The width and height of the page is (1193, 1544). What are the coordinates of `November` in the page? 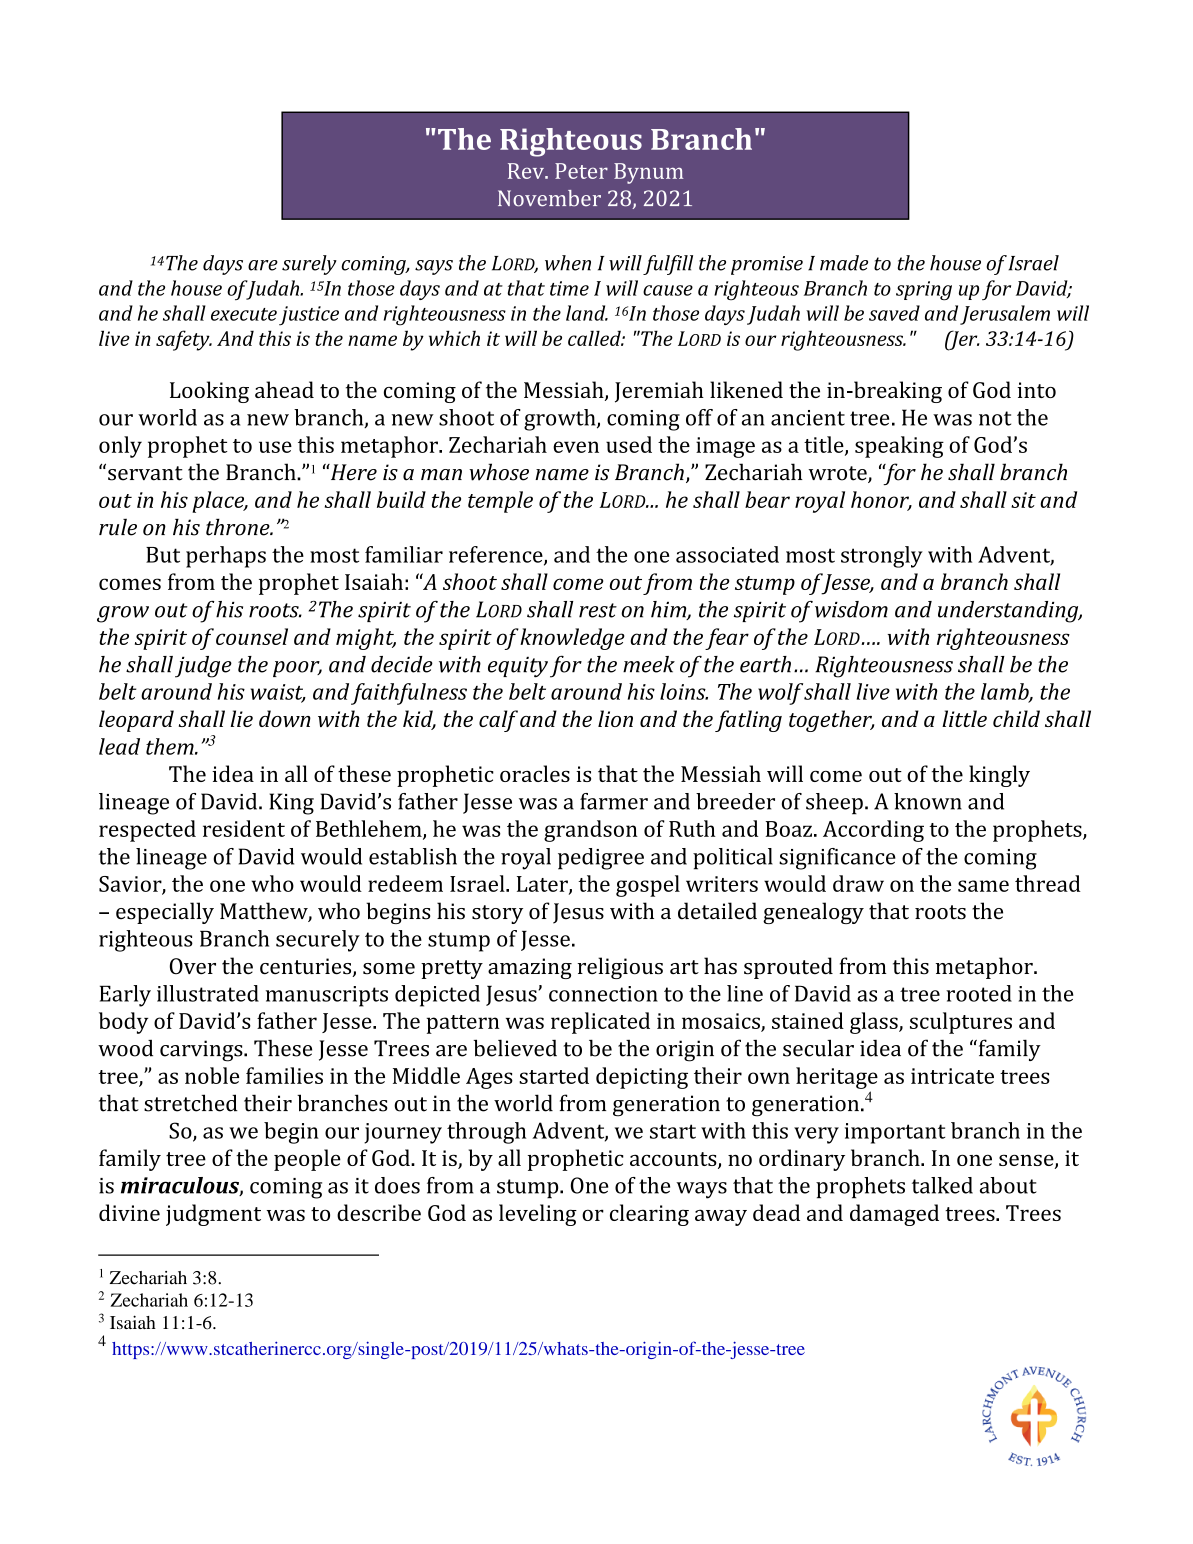 It's located at (549, 198).
